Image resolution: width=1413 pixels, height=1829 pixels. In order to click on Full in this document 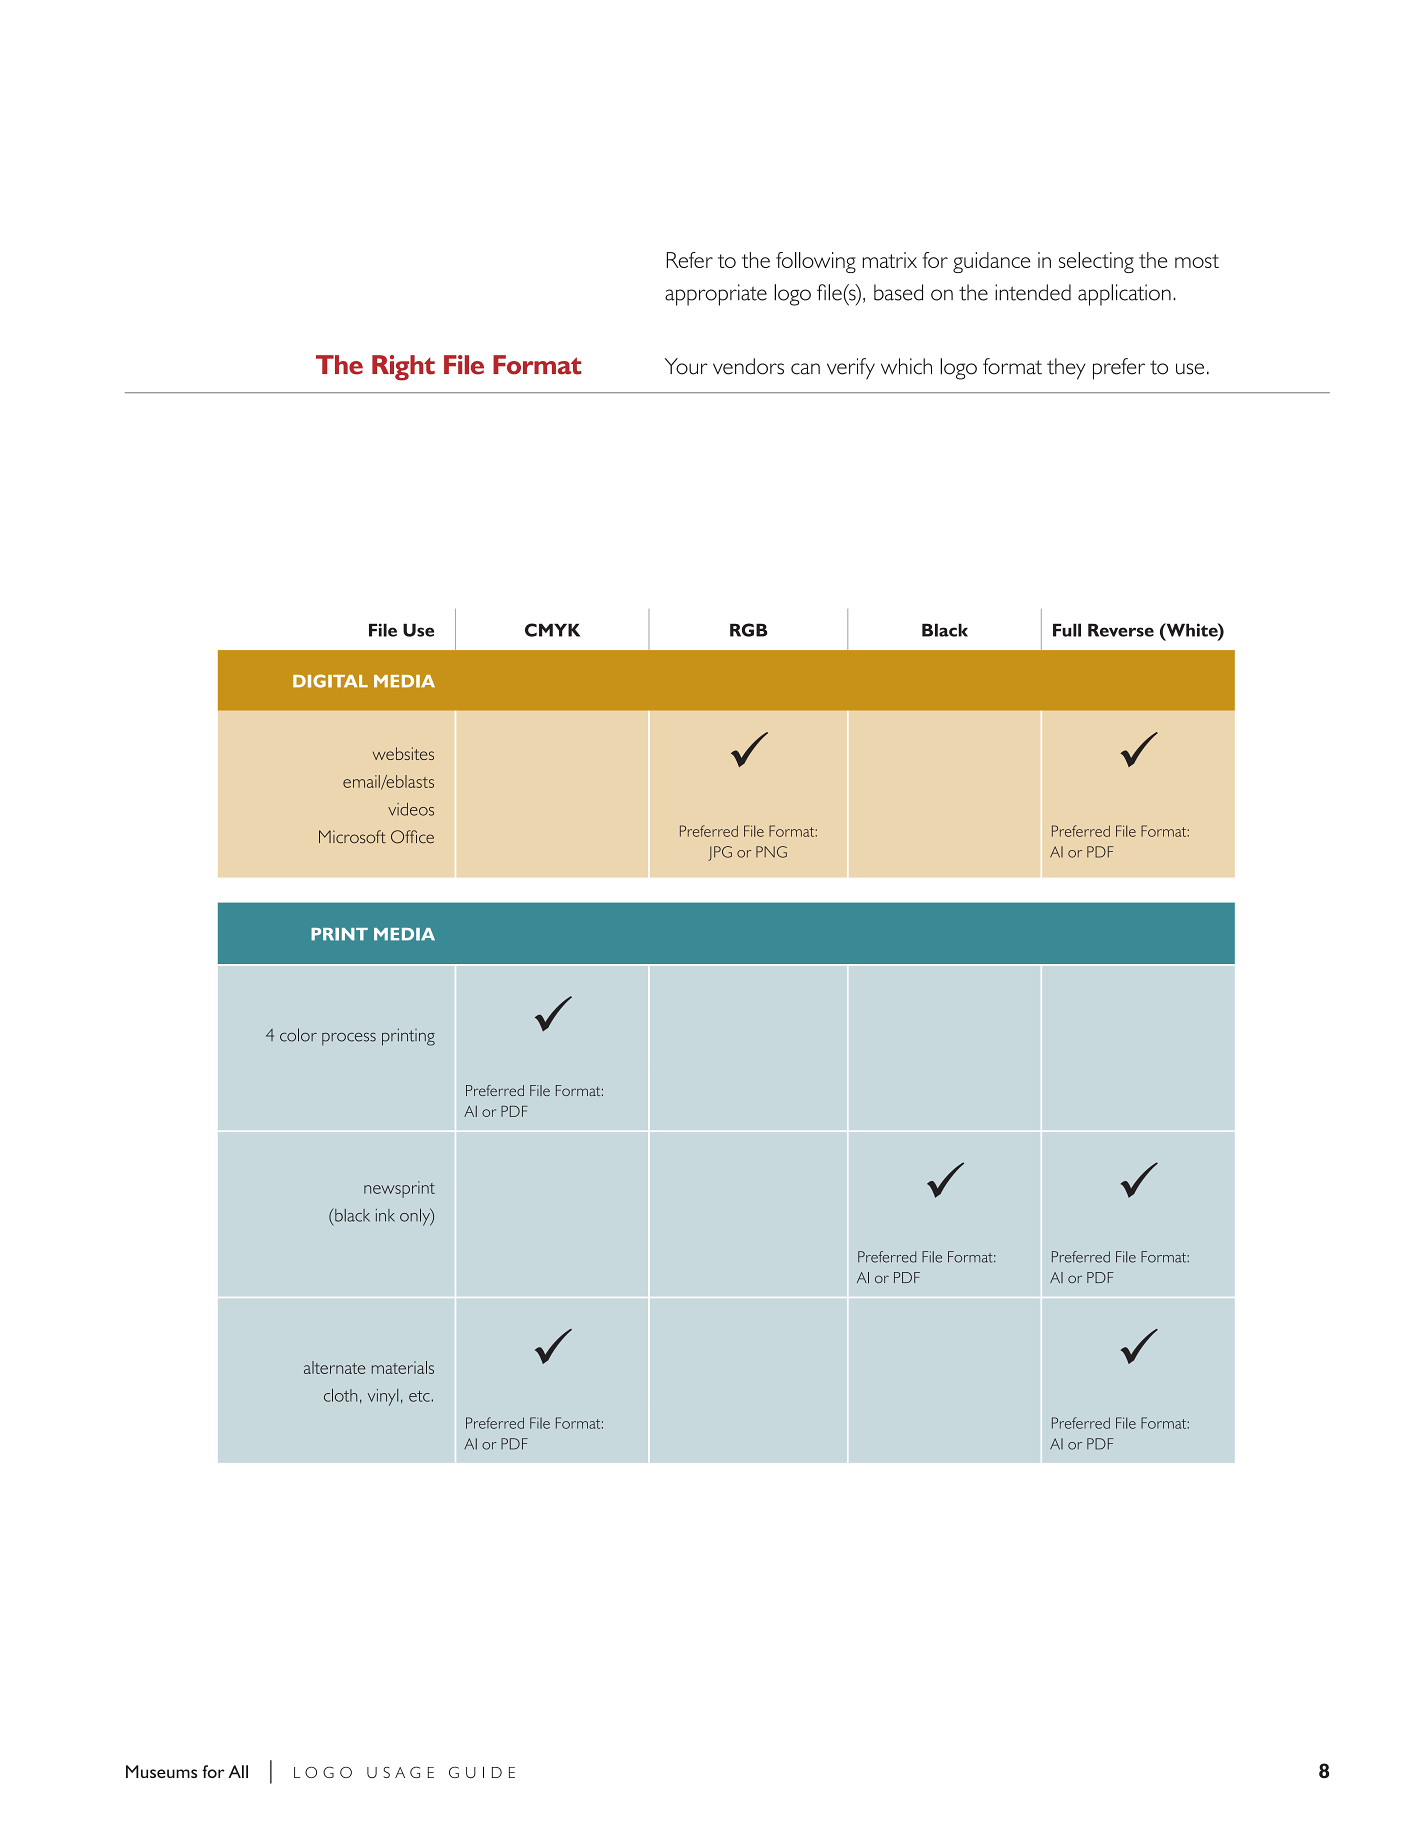, I will do `click(1067, 630)`.
